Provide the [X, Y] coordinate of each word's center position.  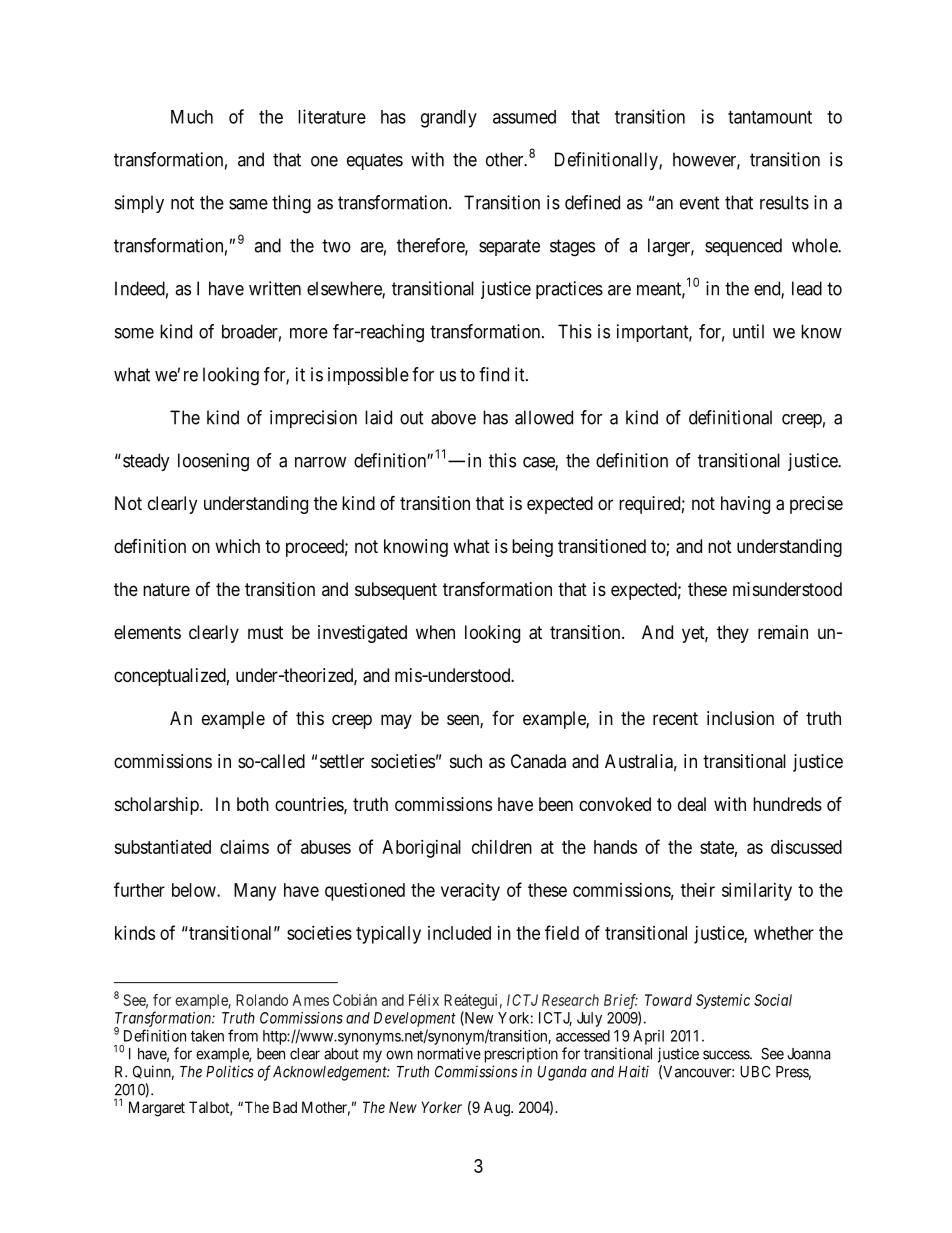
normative [449, 1053]
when [435, 632]
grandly [449, 119]
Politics [230, 1071]
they [733, 634]
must [265, 632]
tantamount [770, 117]
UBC [755, 1071]
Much [192, 117]
